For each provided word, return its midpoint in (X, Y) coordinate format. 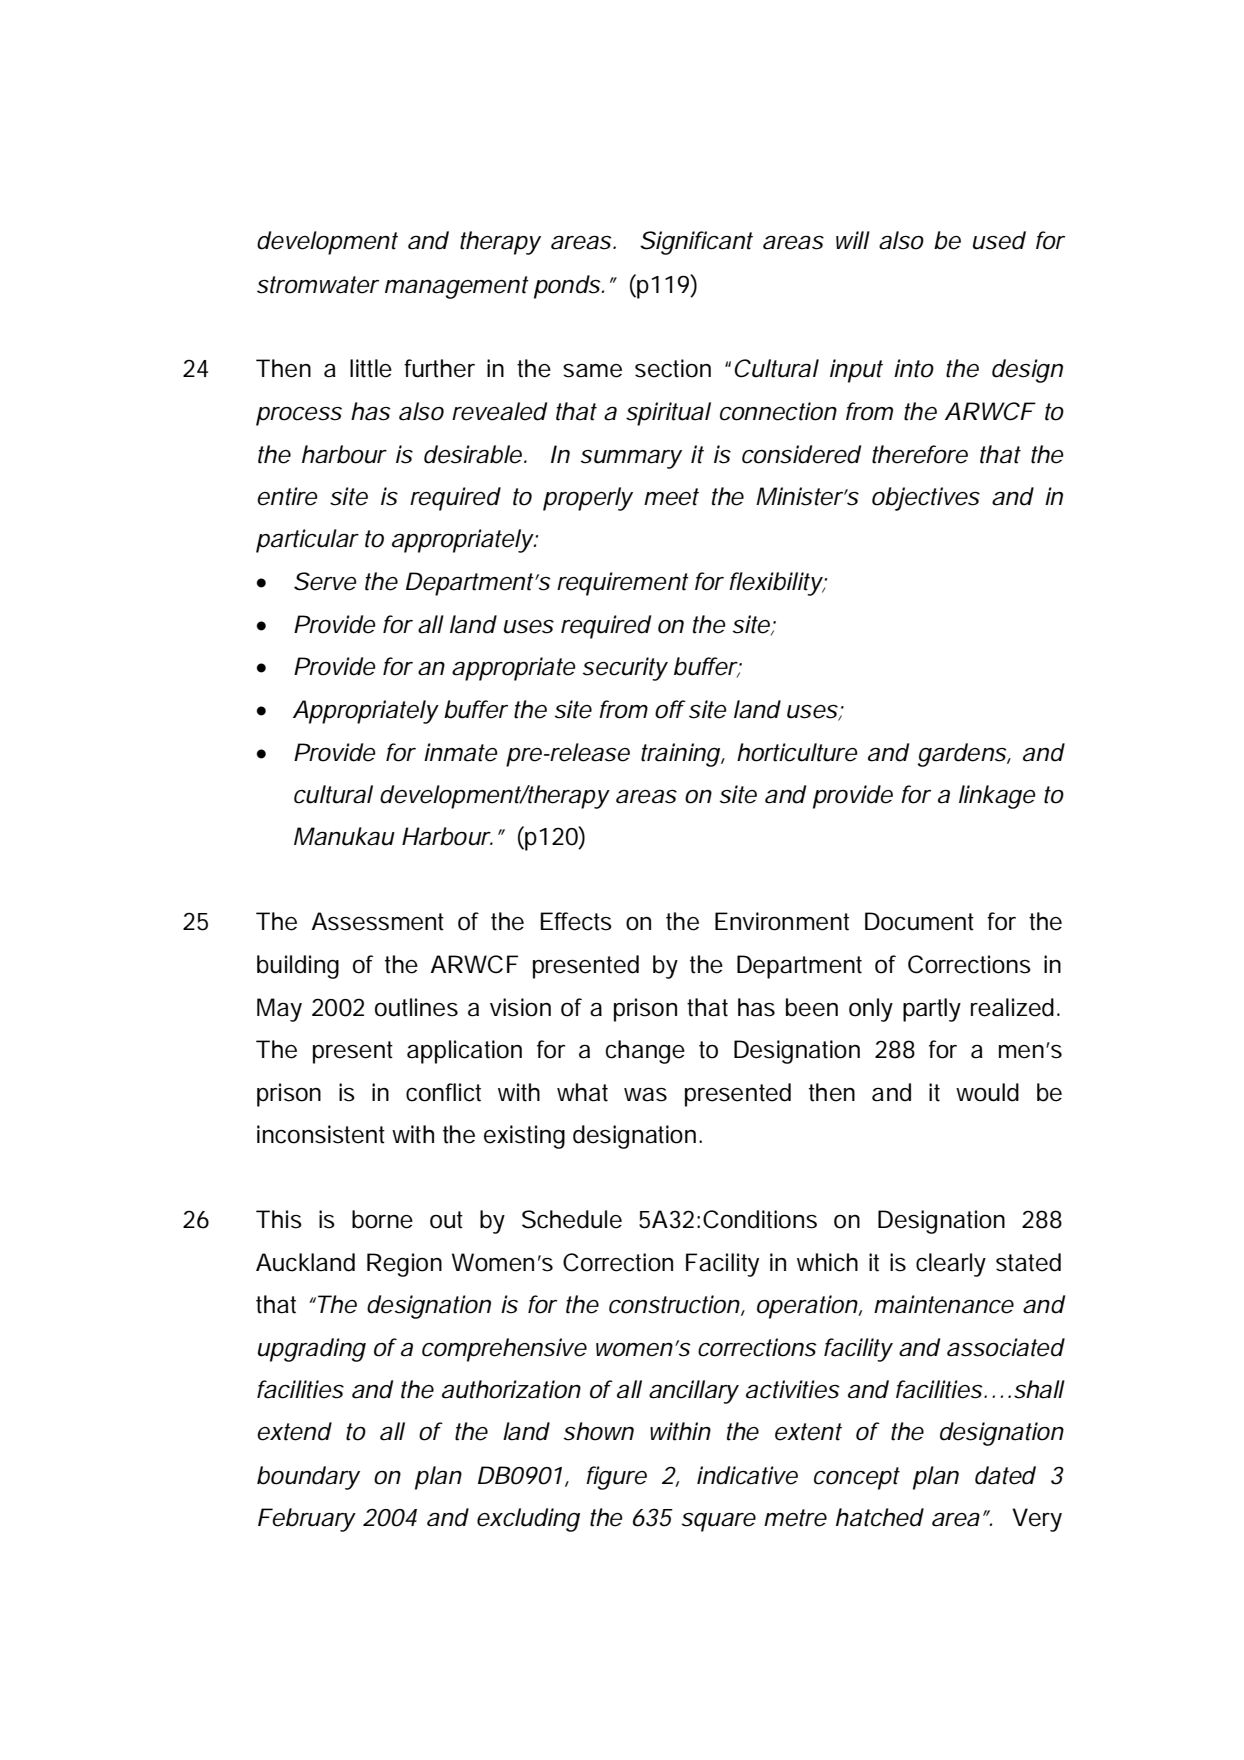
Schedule (572, 1219)
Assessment (378, 921)
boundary (308, 1478)
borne (382, 1219)
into (914, 368)
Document (919, 921)
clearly (951, 1265)
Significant (696, 243)
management (457, 287)
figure (616, 1478)
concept (857, 1478)
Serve (325, 581)
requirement (623, 584)
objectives (926, 499)
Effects (576, 921)
